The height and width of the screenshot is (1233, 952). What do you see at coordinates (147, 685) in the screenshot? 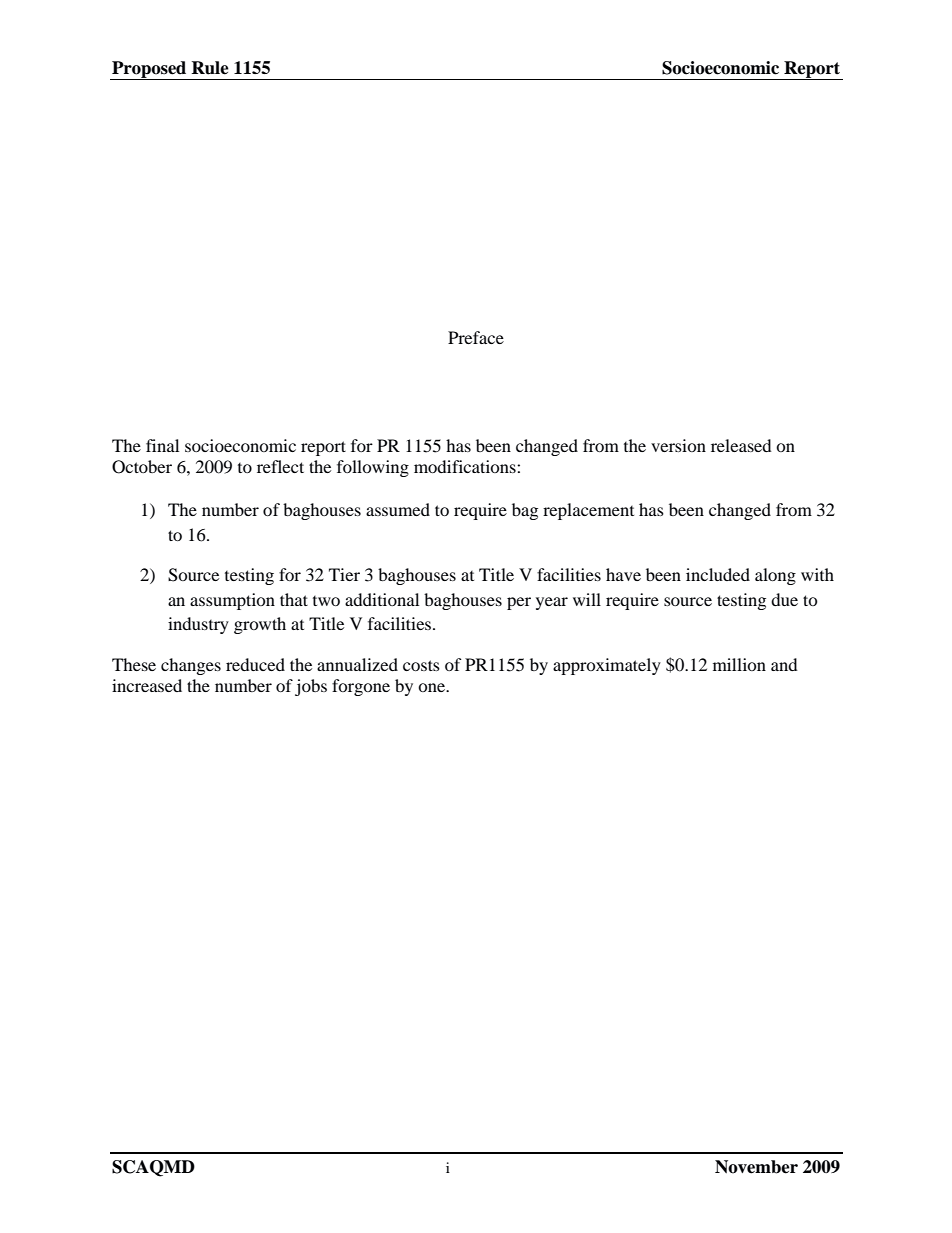
I see `increased` at bounding box center [147, 685].
